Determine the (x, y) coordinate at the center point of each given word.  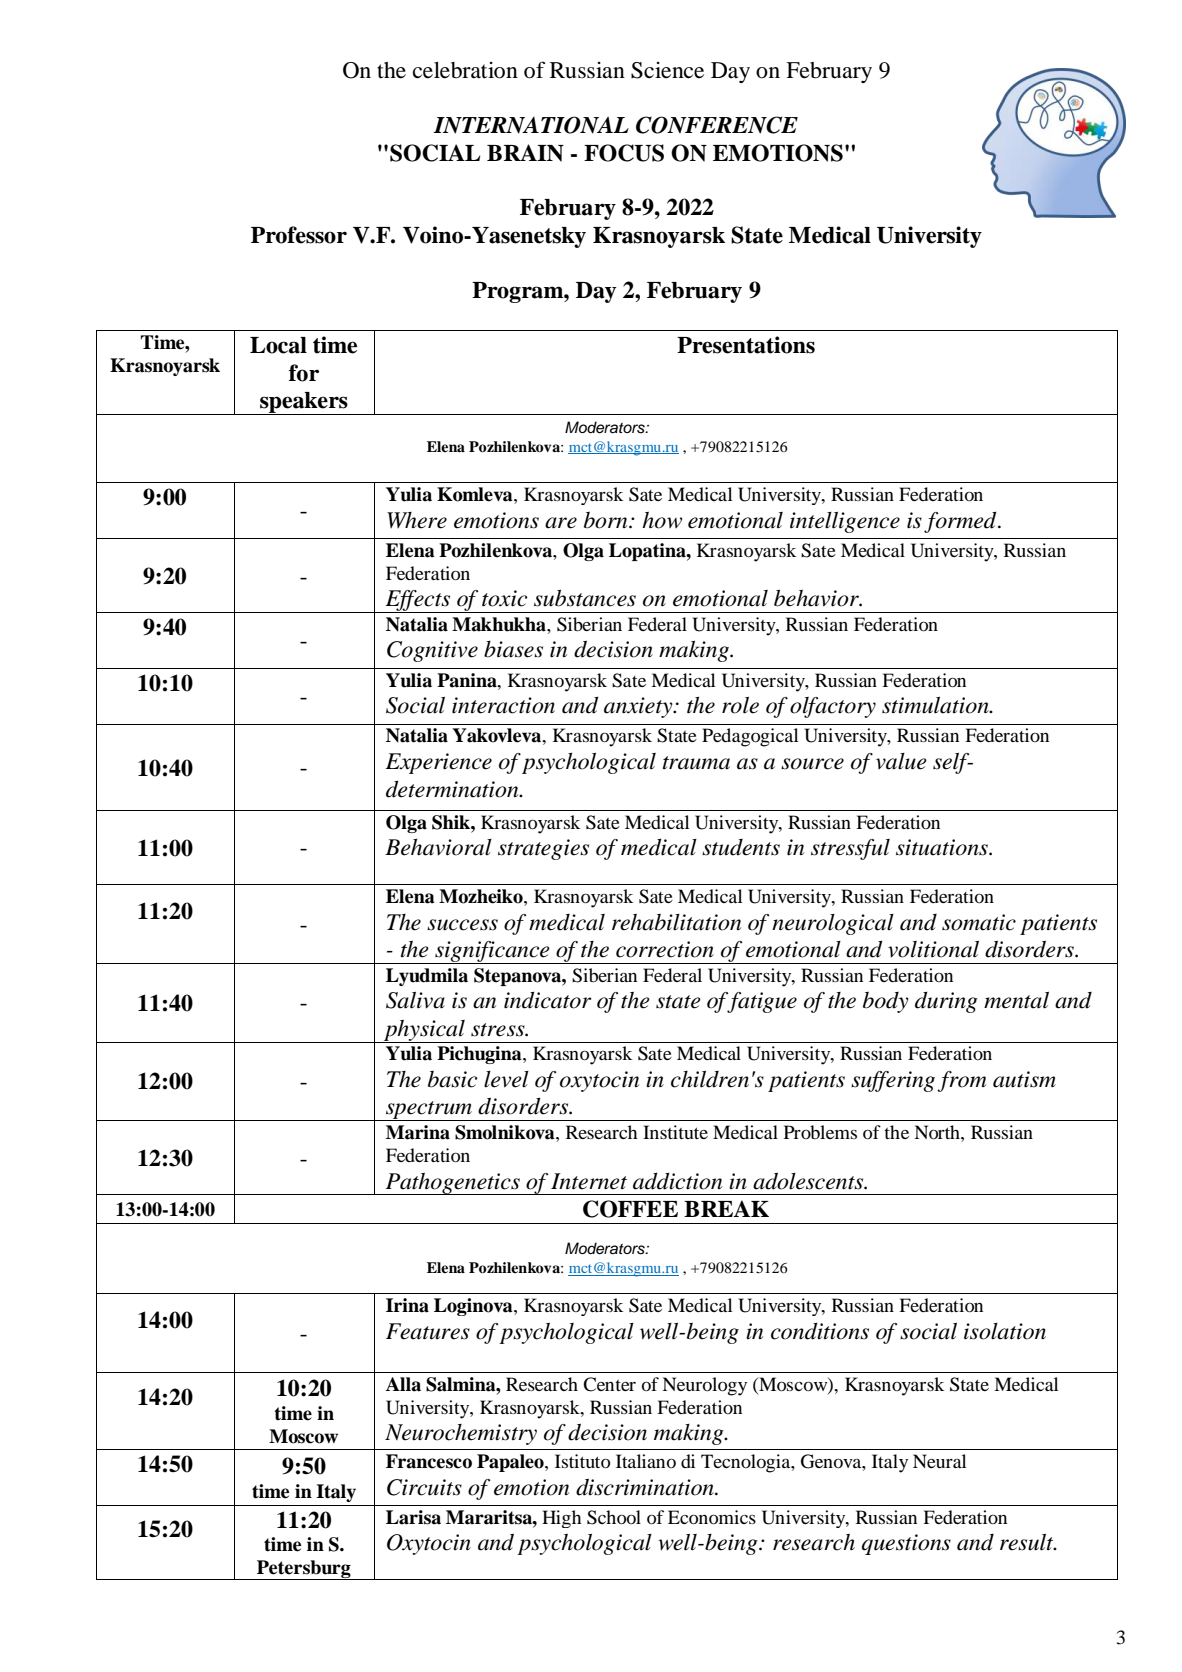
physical (424, 1031)
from (962, 1081)
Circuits (424, 1487)
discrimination (646, 1487)
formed (961, 522)
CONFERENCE (717, 125)
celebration (465, 70)
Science (667, 70)
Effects (418, 601)
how (662, 520)
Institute (675, 1132)
